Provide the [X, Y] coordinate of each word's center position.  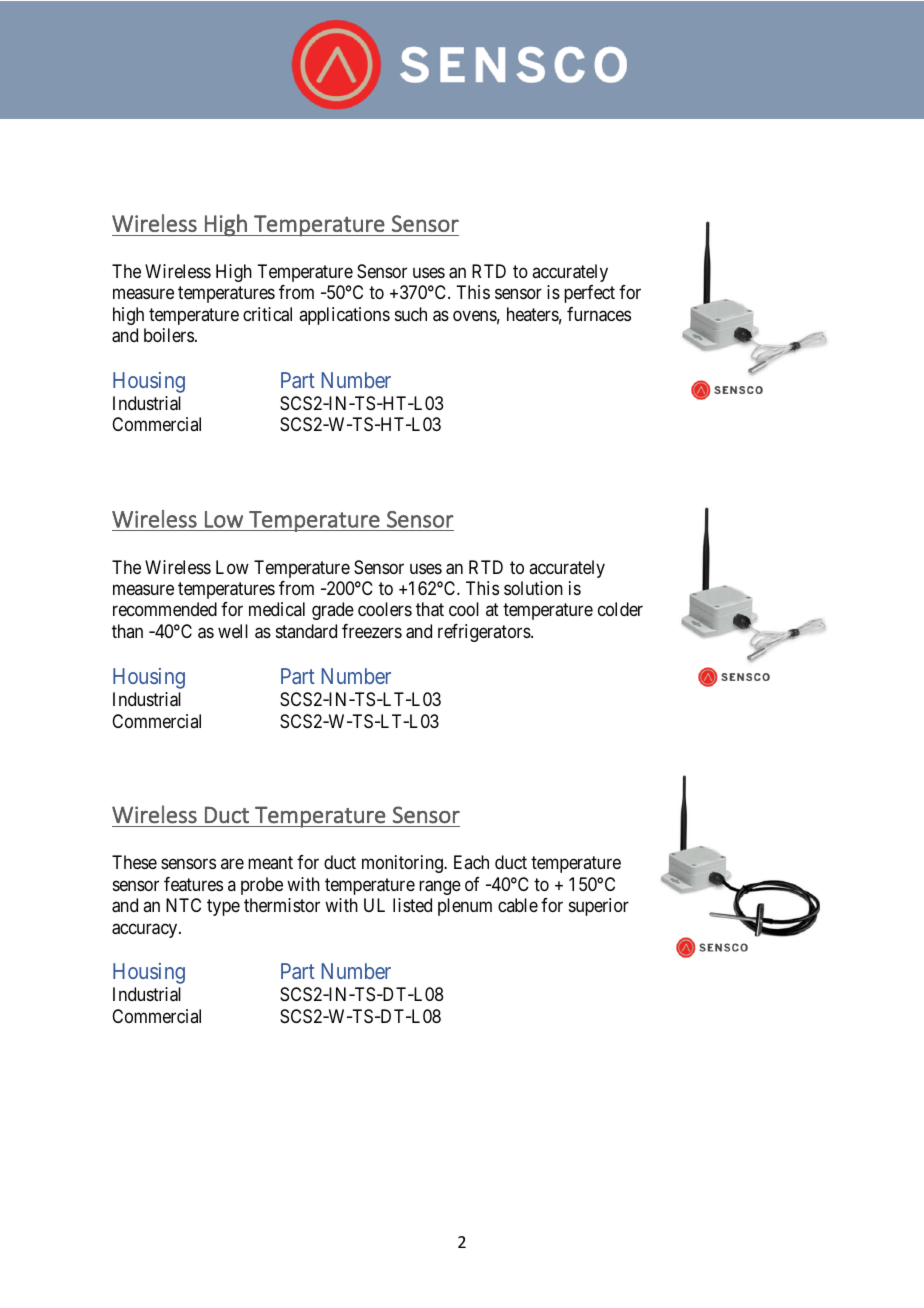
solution [533, 588]
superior [599, 907]
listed [412, 905]
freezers [372, 631]
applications [344, 316]
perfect [589, 294]
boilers [169, 335]
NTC [183, 905]
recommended [165, 609]
